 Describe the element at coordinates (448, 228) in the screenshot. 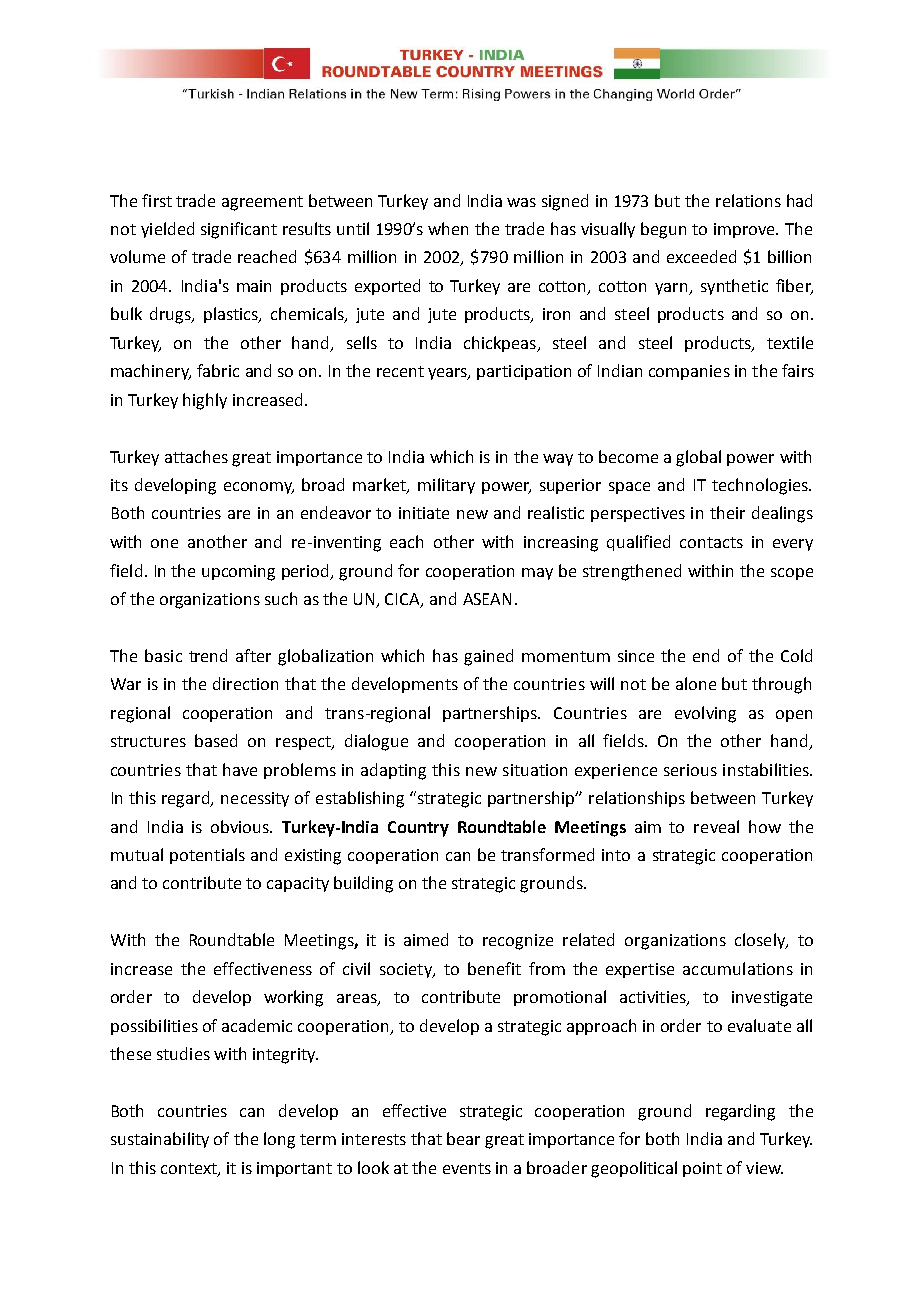

I see `when` at that location.
